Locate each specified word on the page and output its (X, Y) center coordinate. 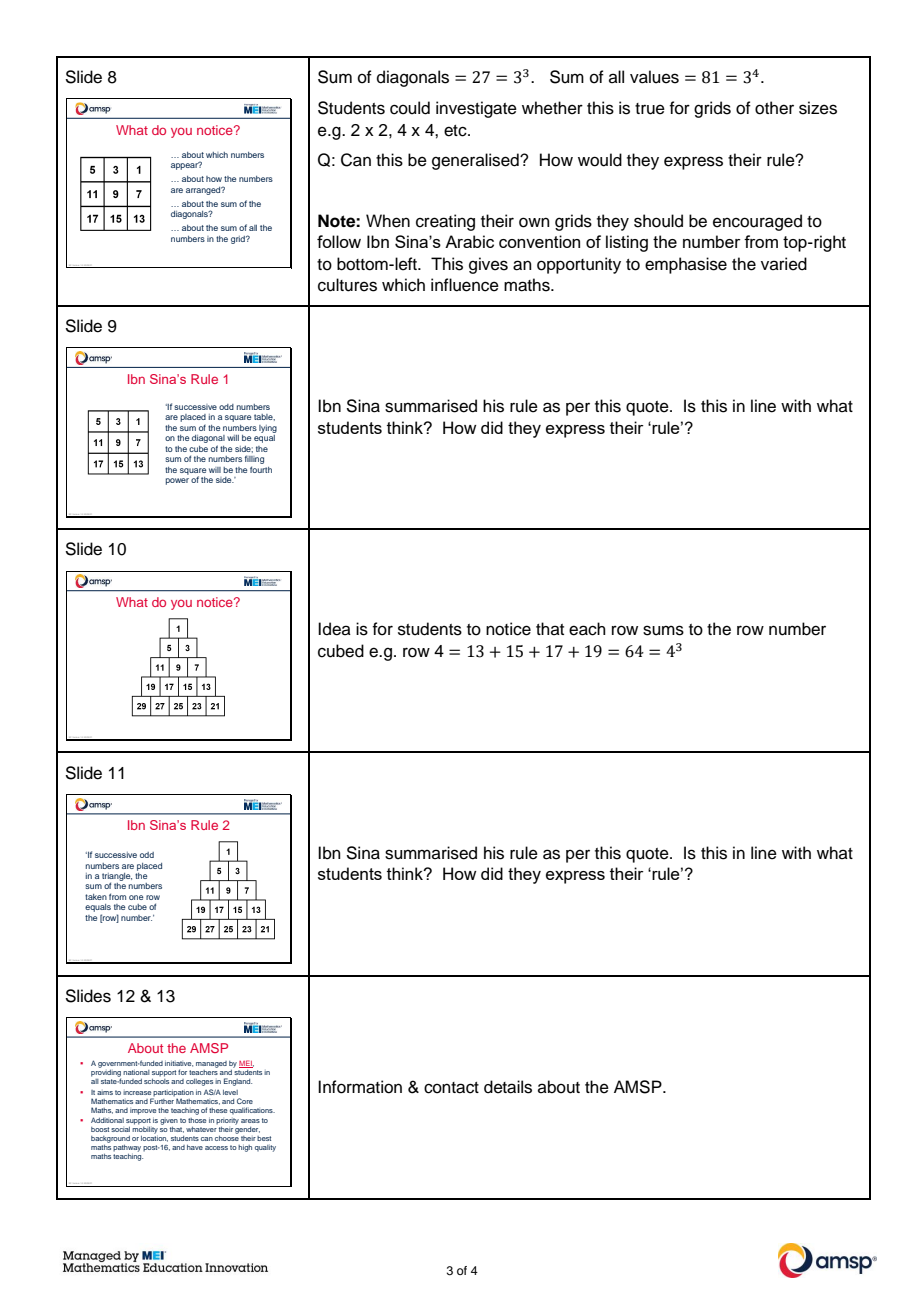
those (197, 1120)
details (508, 1087)
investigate (476, 109)
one (136, 897)
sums (663, 630)
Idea (334, 629)
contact (451, 1088)
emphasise (686, 265)
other (774, 108)
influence (465, 285)
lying (268, 429)
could (410, 108)
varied (784, 264)
